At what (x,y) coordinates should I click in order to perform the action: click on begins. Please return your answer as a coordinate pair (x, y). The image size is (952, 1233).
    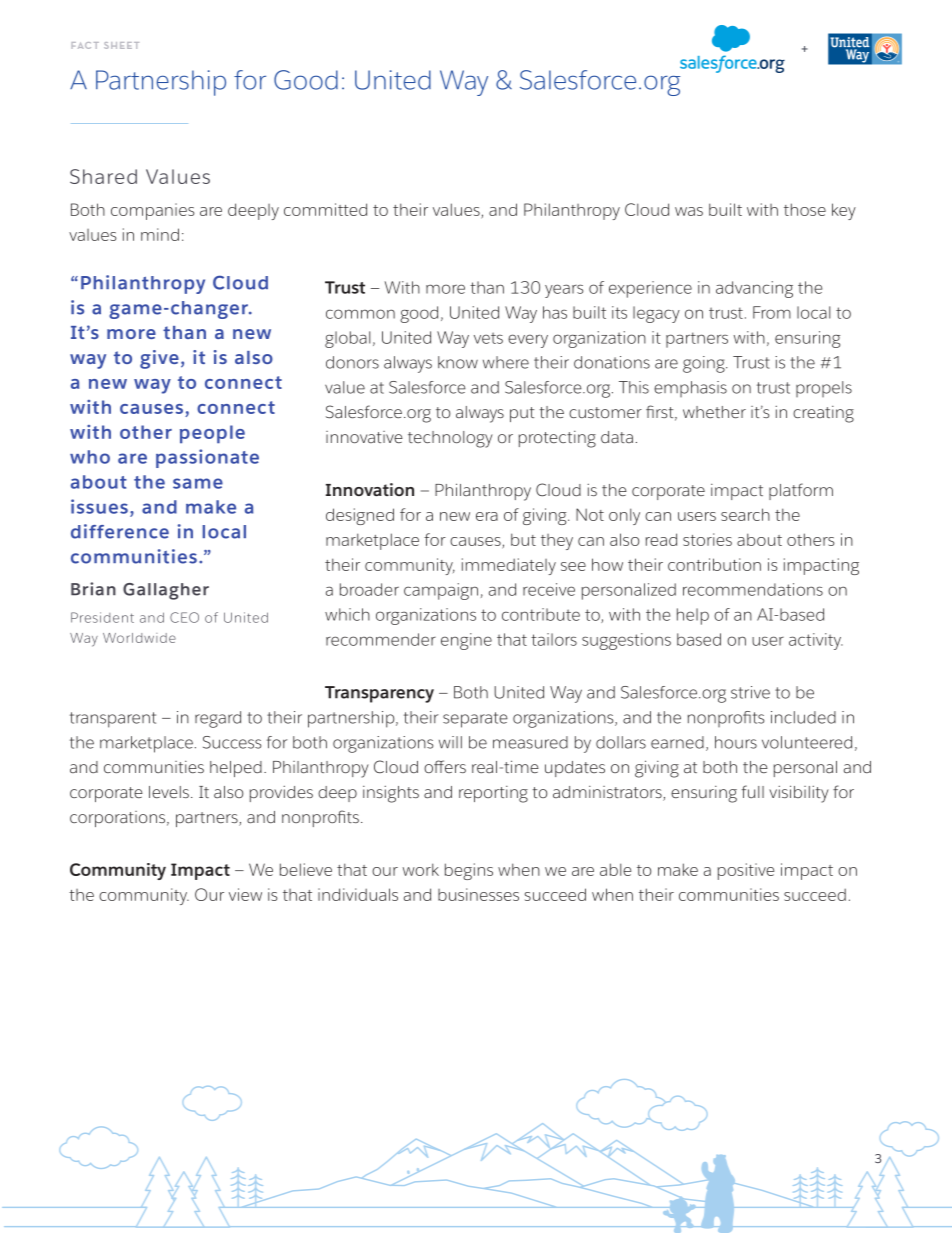
    Looking at the image, I should click on (469, 871).
